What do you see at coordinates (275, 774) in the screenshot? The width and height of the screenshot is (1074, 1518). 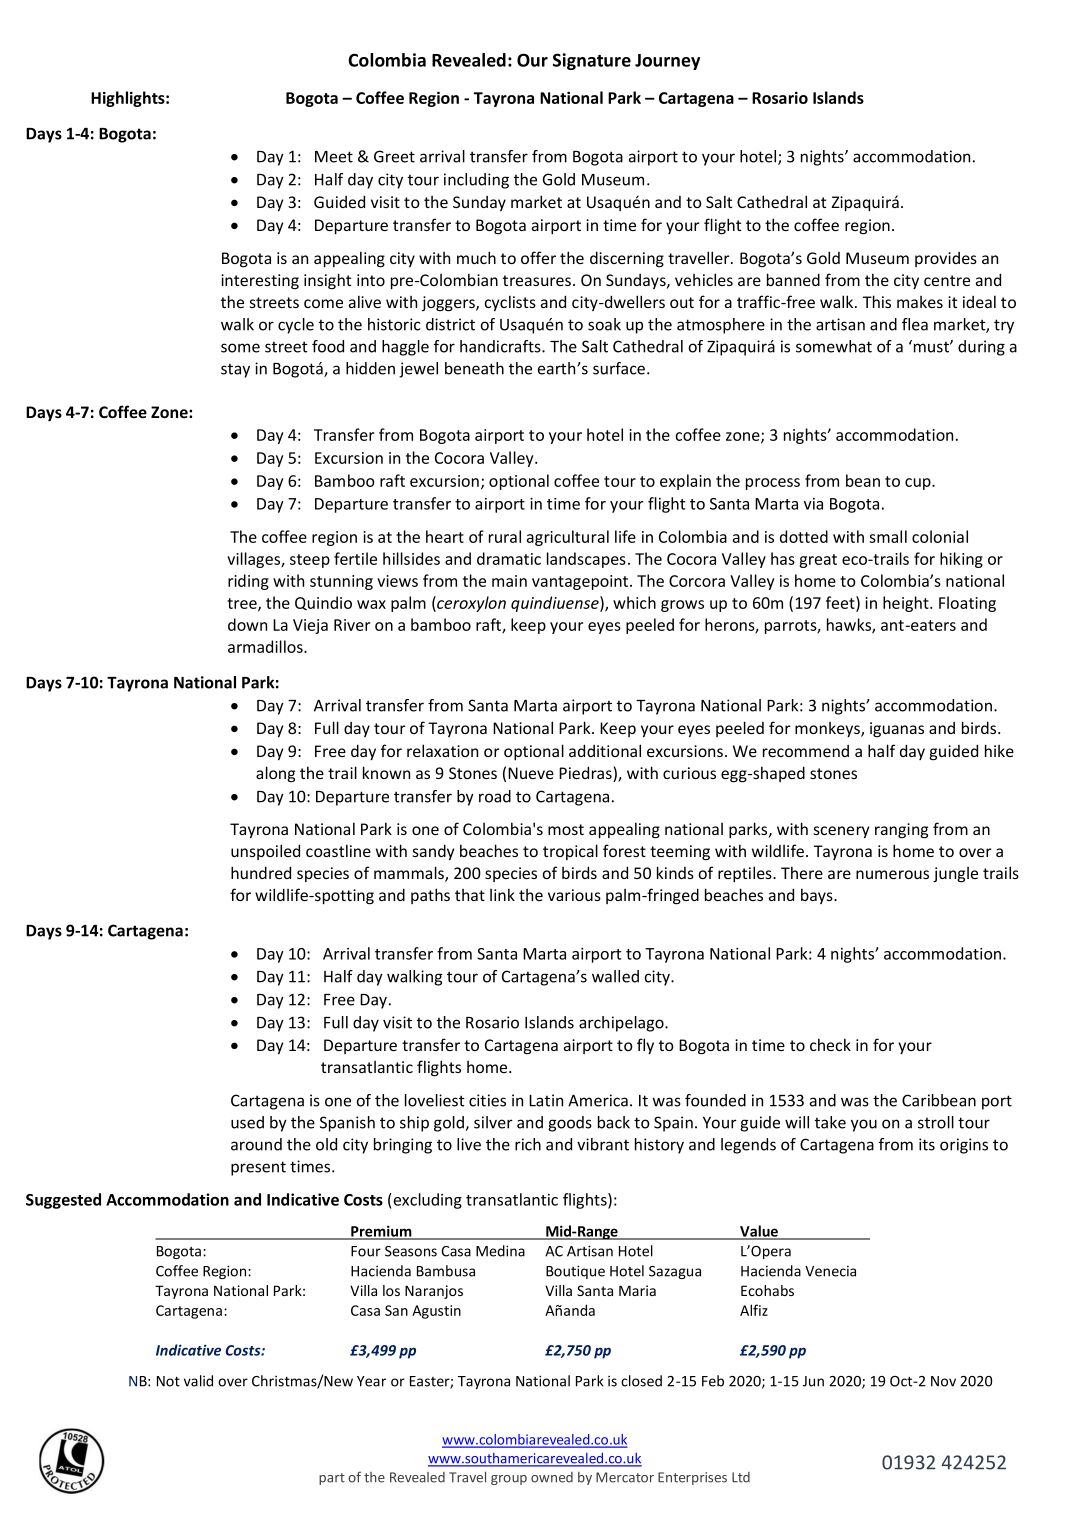 I see `along` at bounding box center [275, 774].
